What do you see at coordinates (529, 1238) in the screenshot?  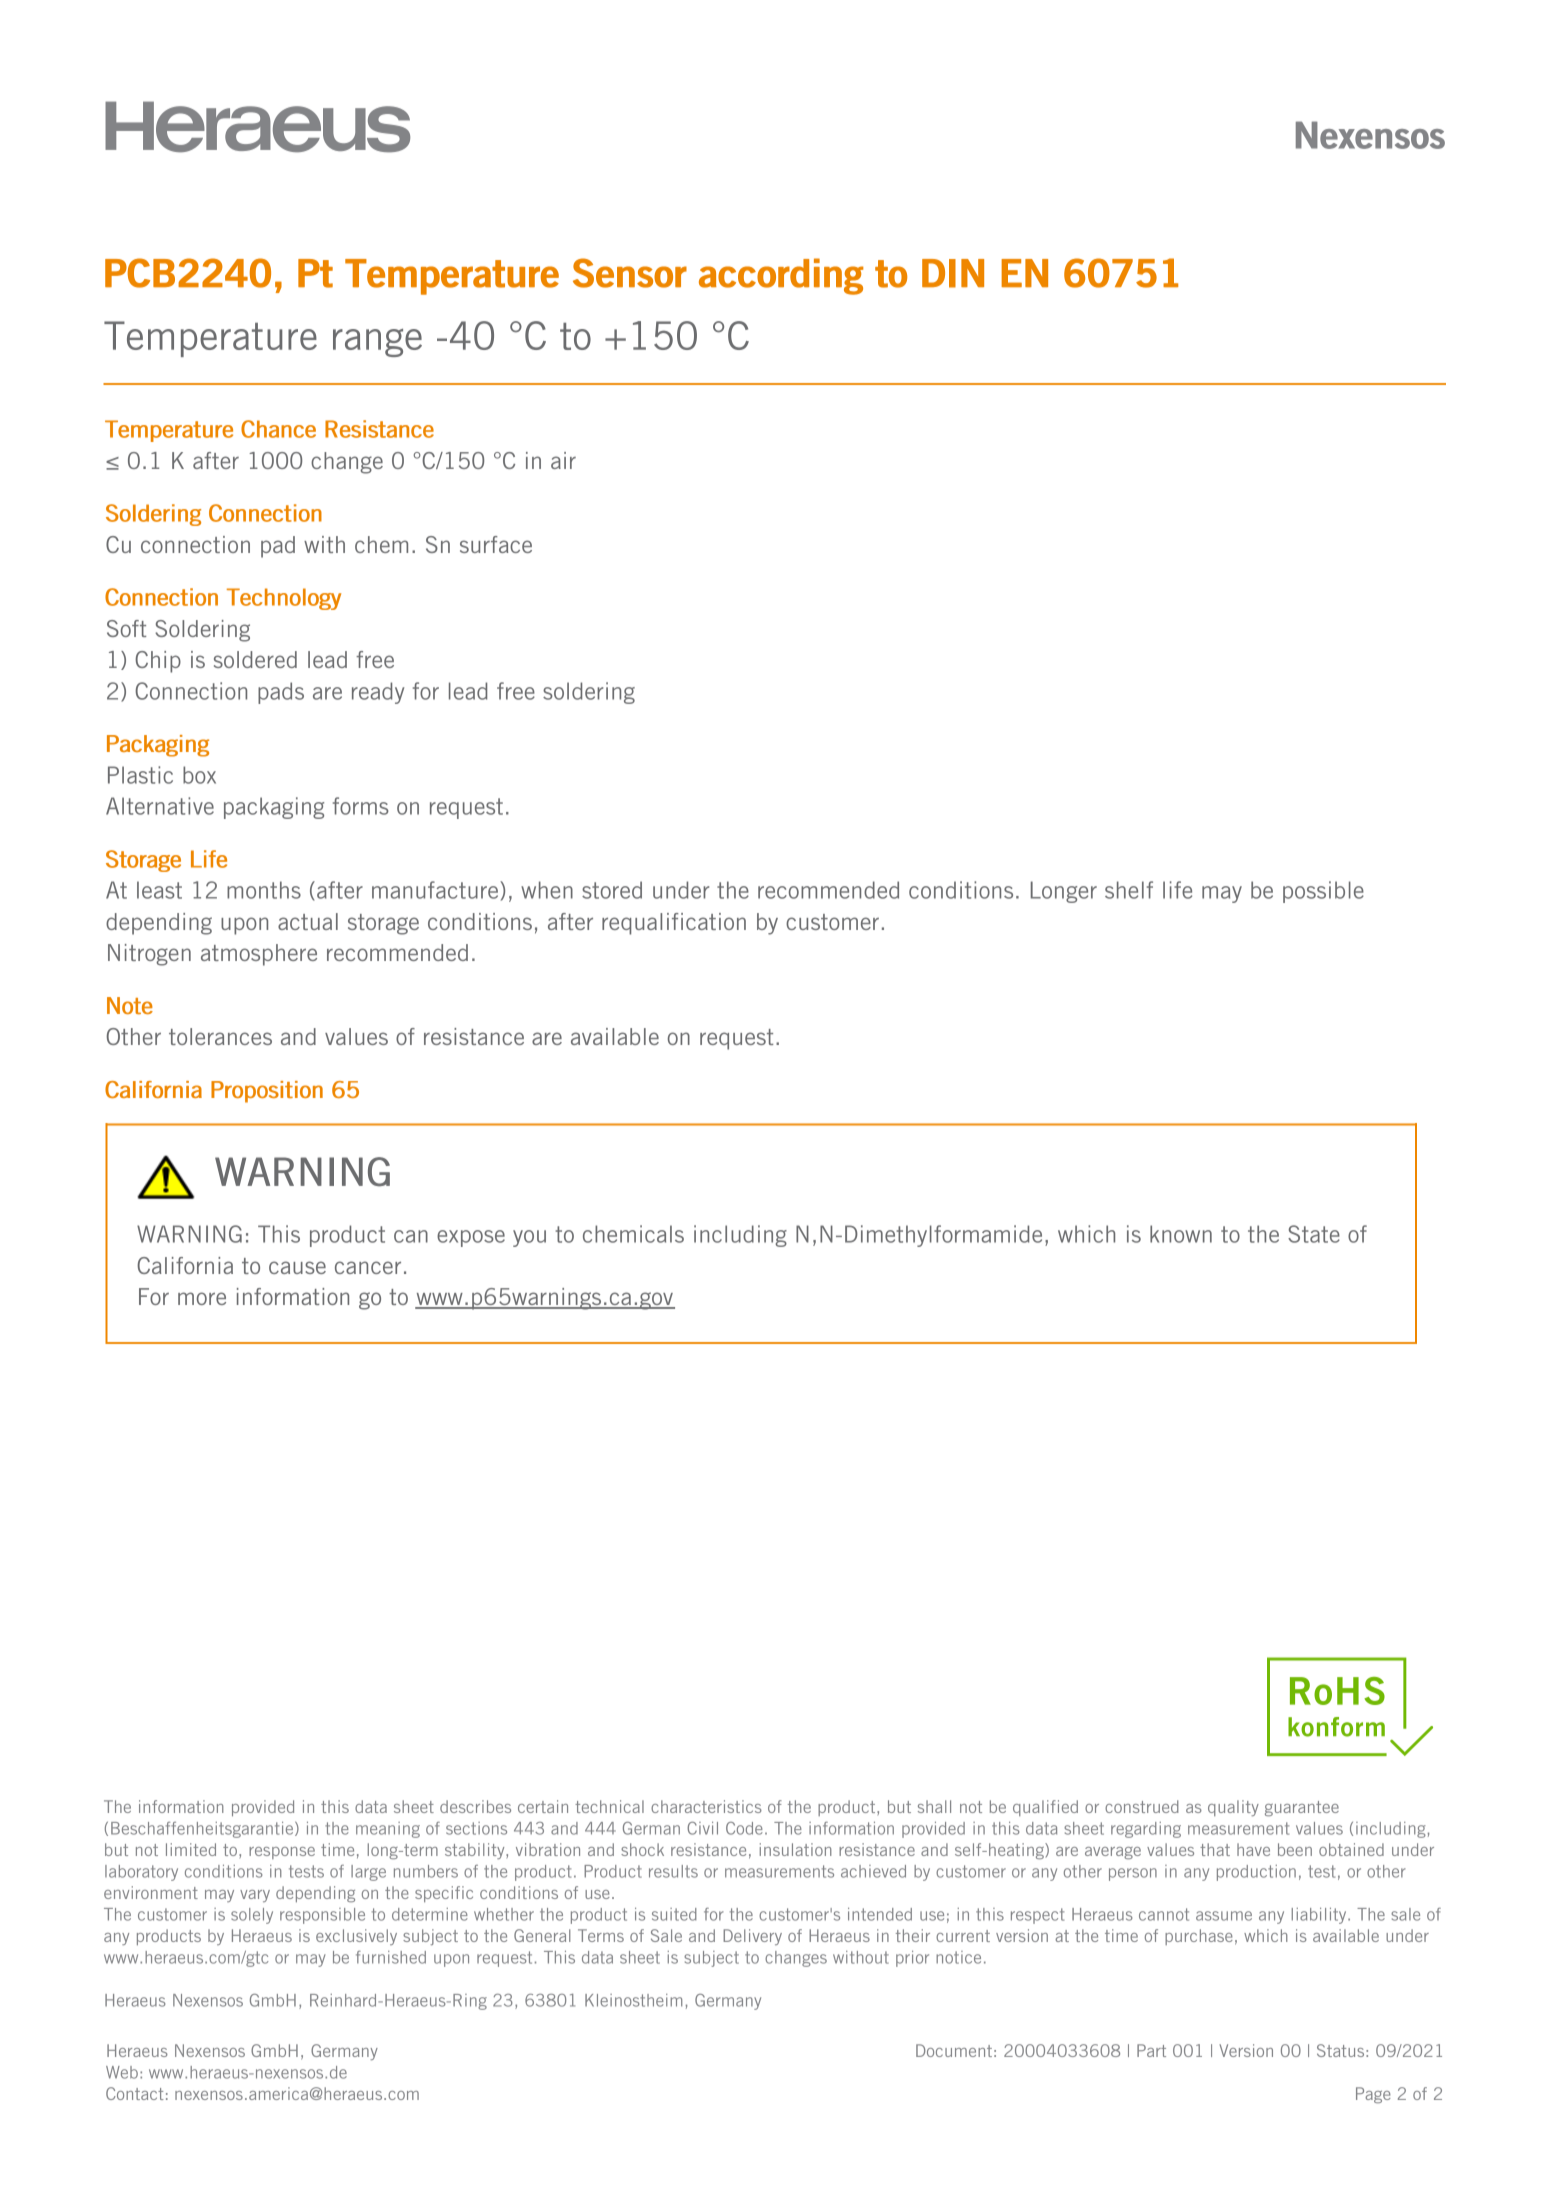 I see `you` at bounding box center [529, 1238].
